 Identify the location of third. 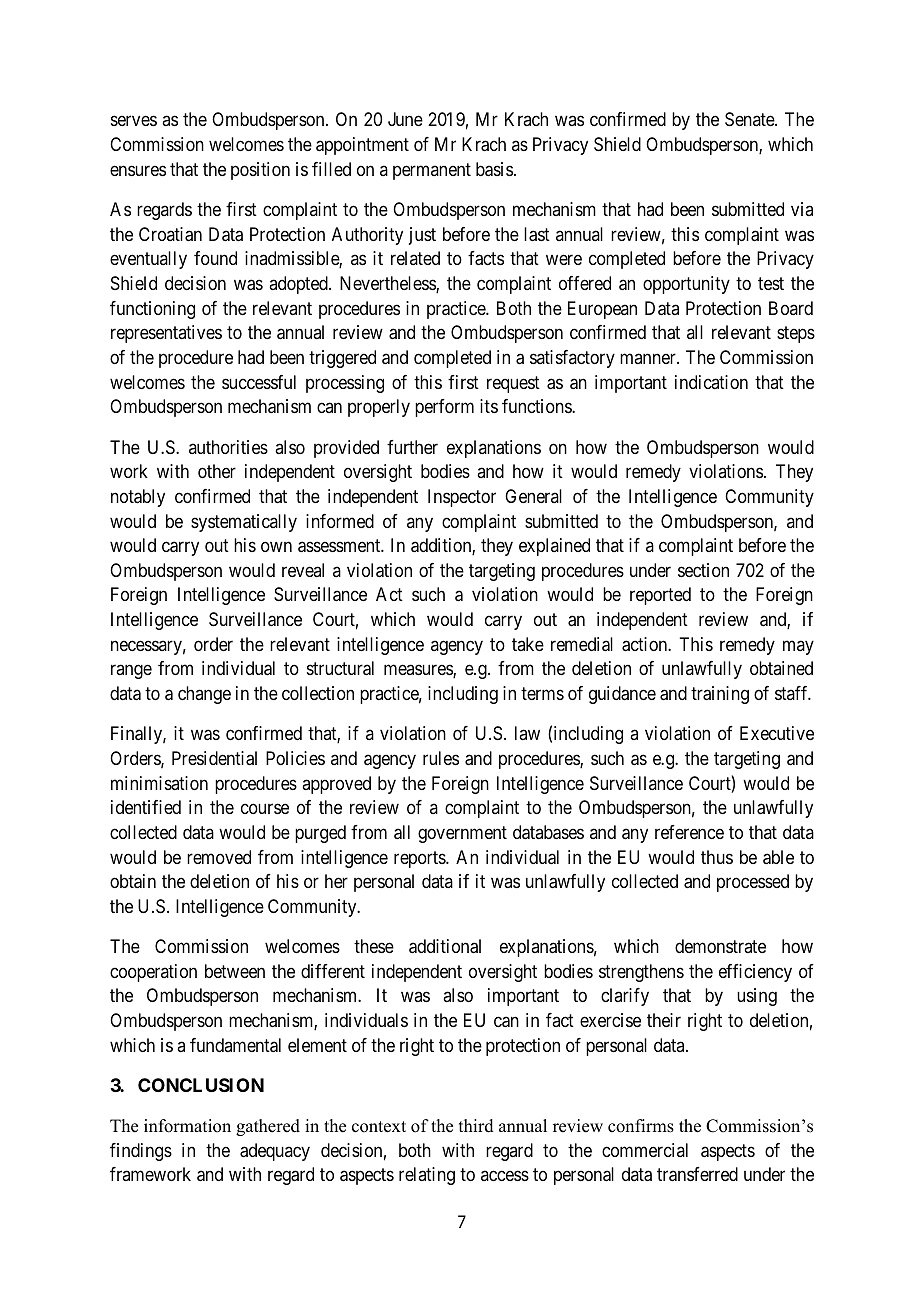
(476, 1126).
